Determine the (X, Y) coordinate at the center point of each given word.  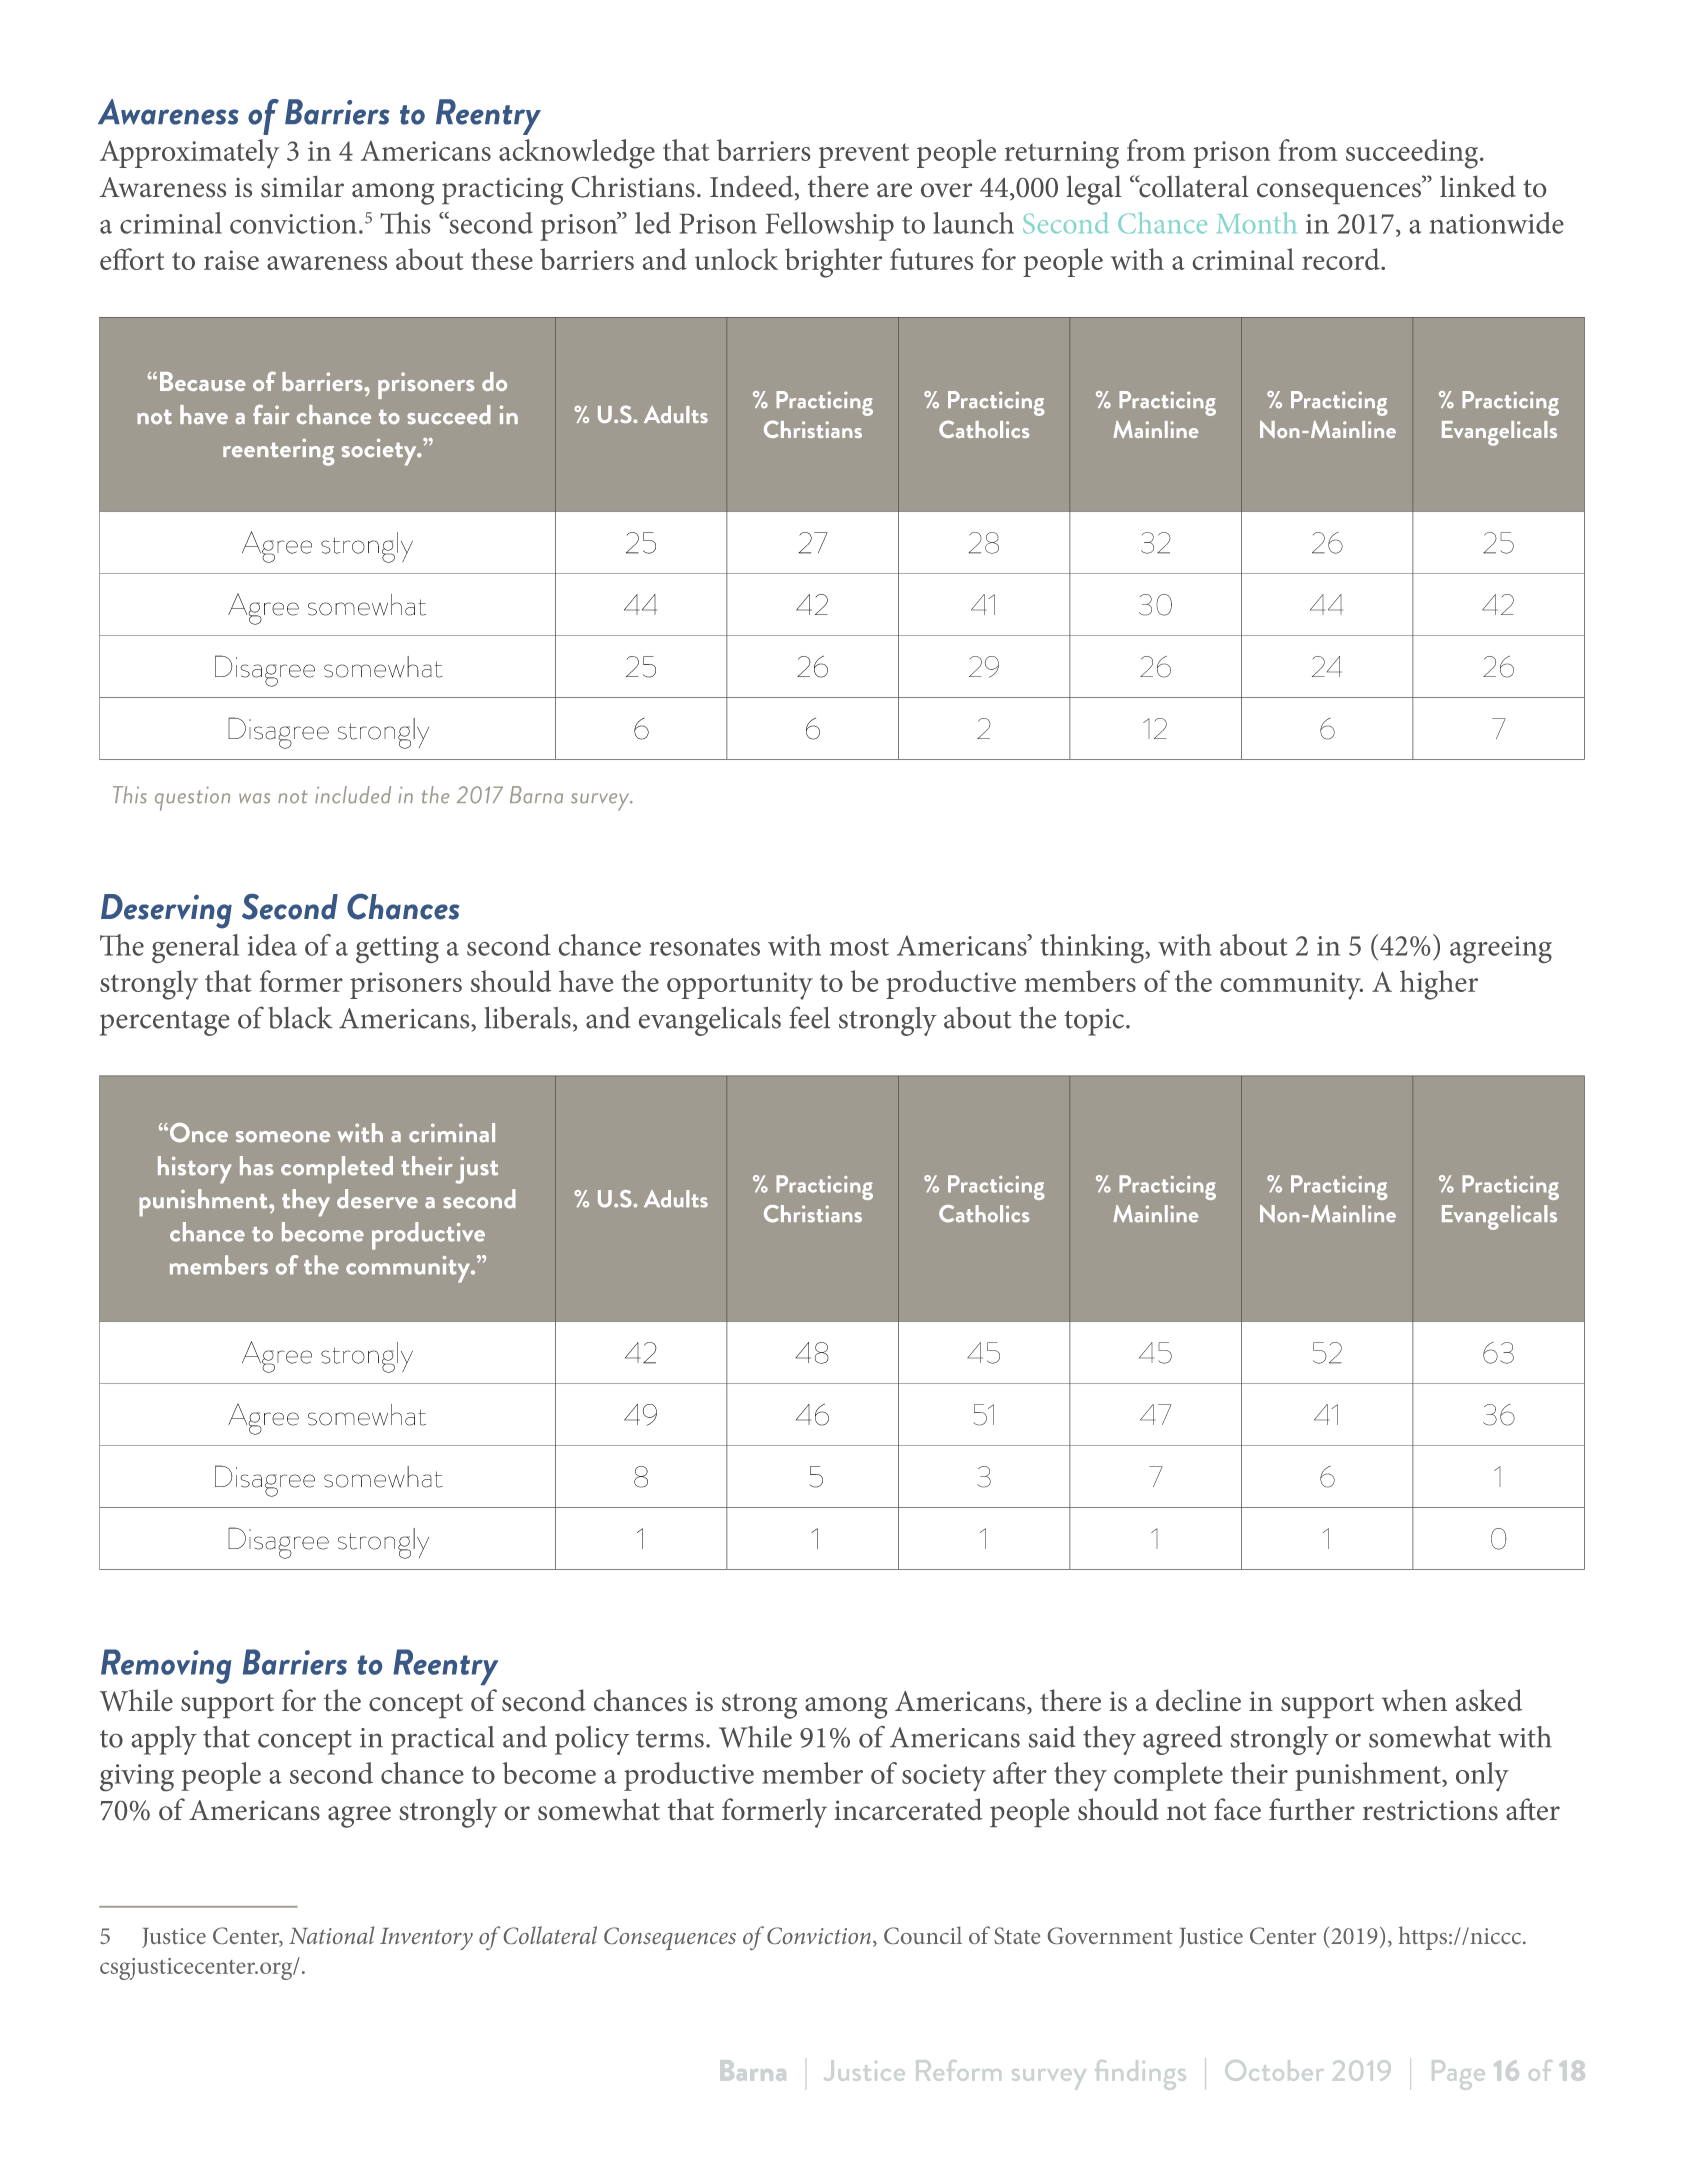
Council (923, 1935)
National (331, 1935)
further (1312, 1809)
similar (302, 186)
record (1342, 259)
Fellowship (830, 226)
